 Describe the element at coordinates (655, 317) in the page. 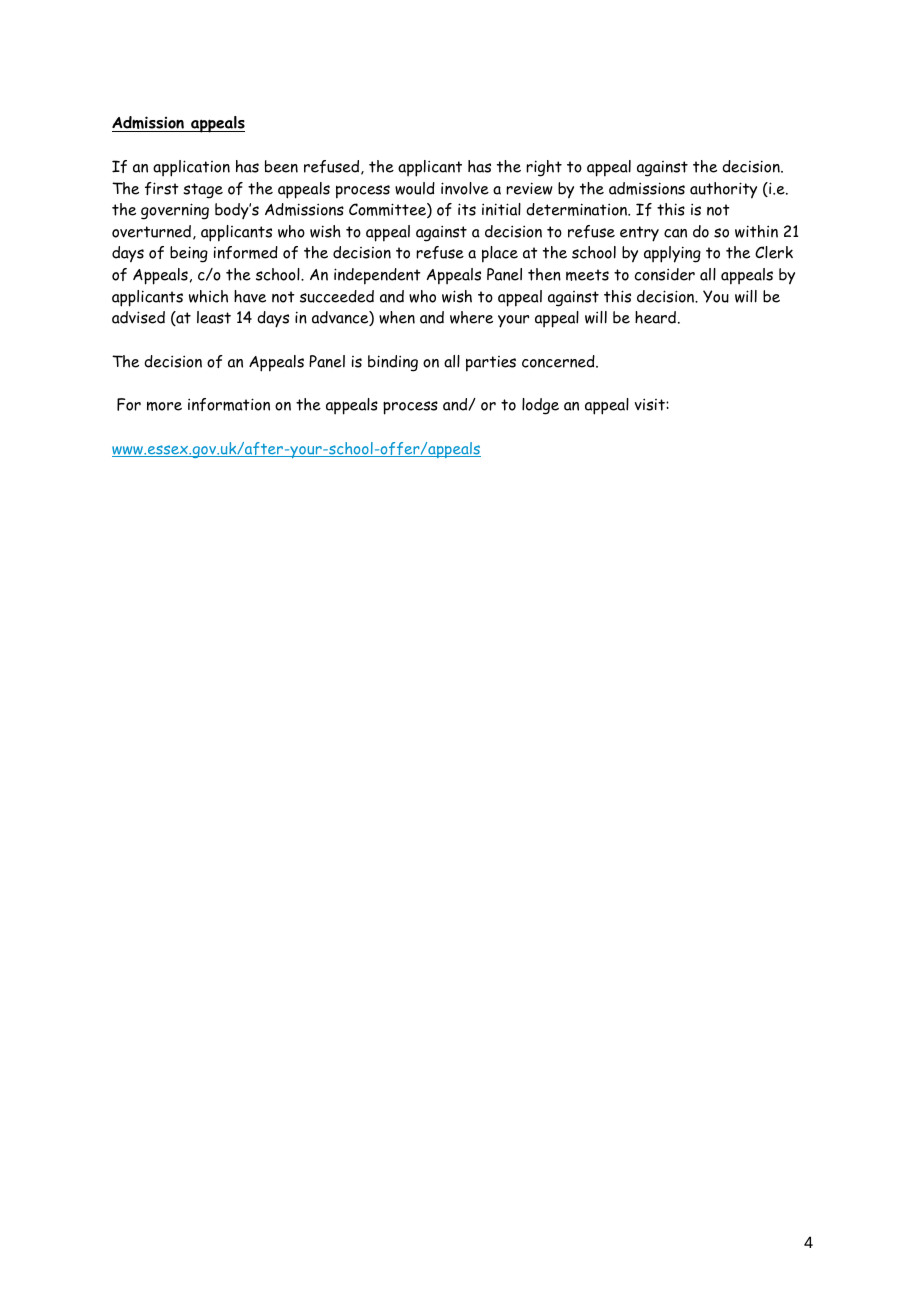

I see `heard` at that location.
